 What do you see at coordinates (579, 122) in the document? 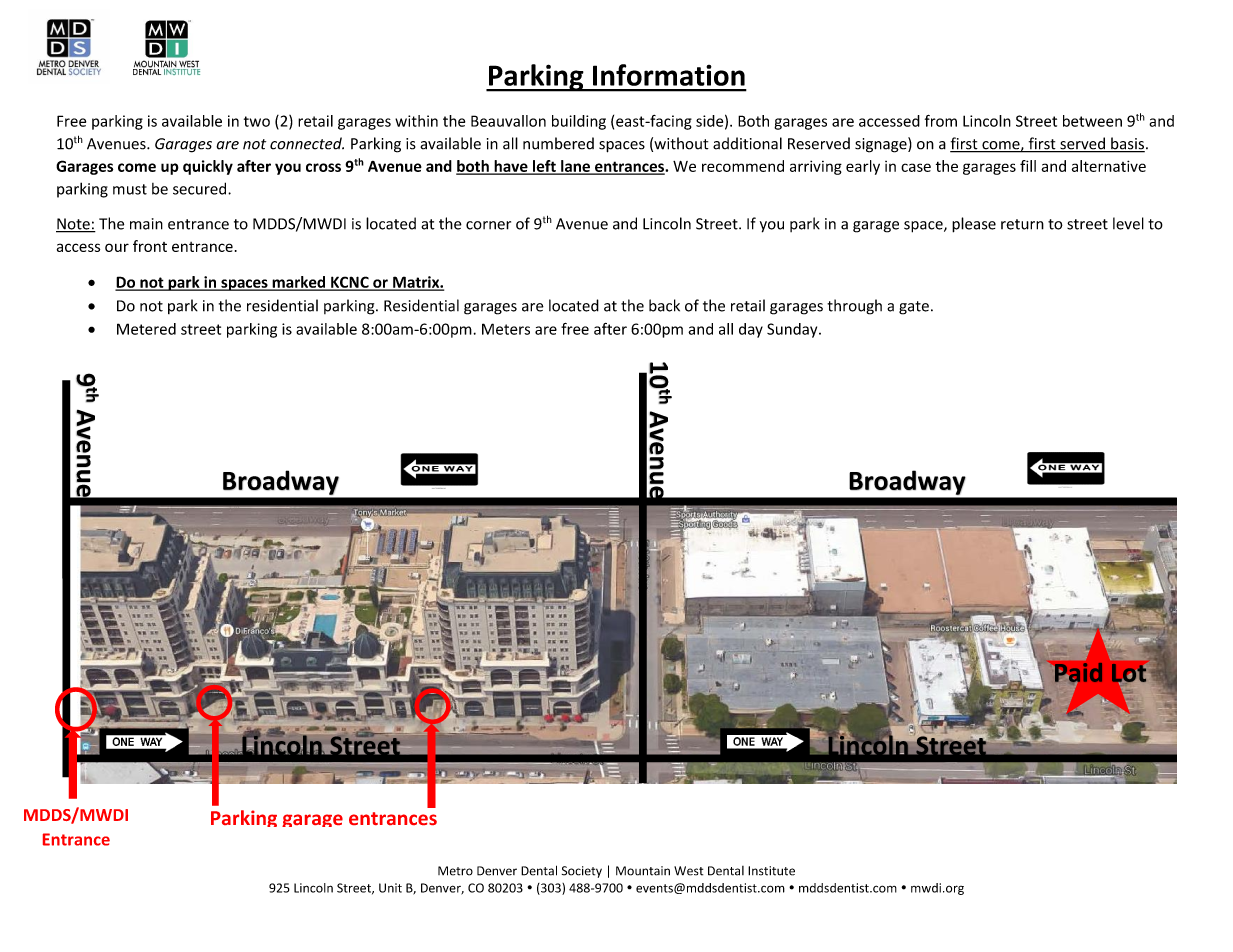
I see `building` at bounding box center [579, 122].
